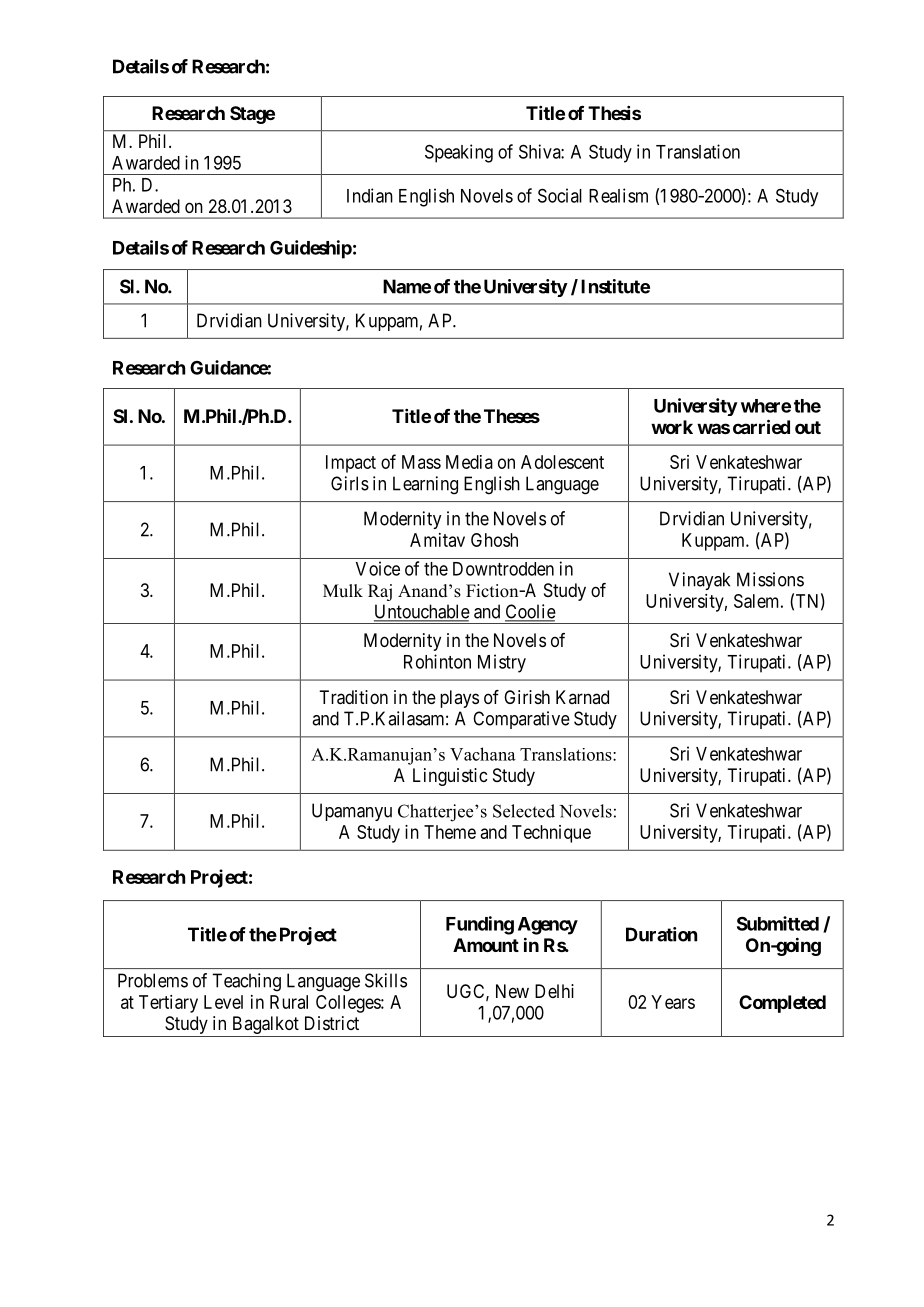  Describe the element at coordinates (618, 195) in the image. I see `Realism` at that location.
